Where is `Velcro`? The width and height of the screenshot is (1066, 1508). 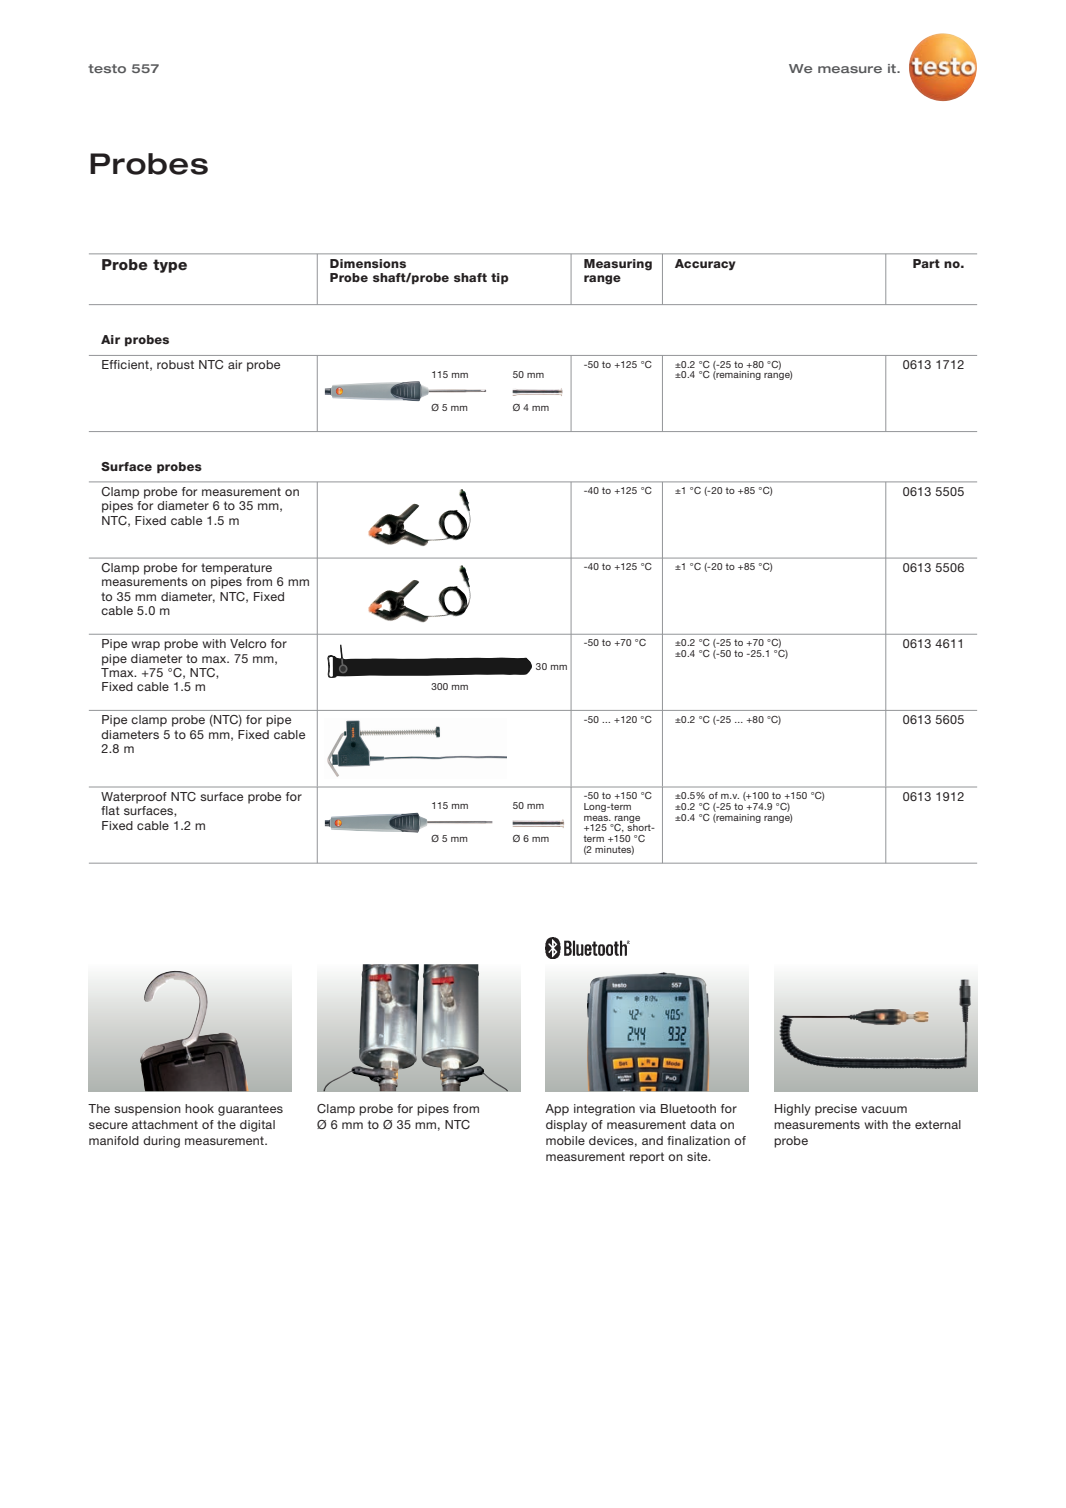
Velcro is located at coordinates (248, 643).
